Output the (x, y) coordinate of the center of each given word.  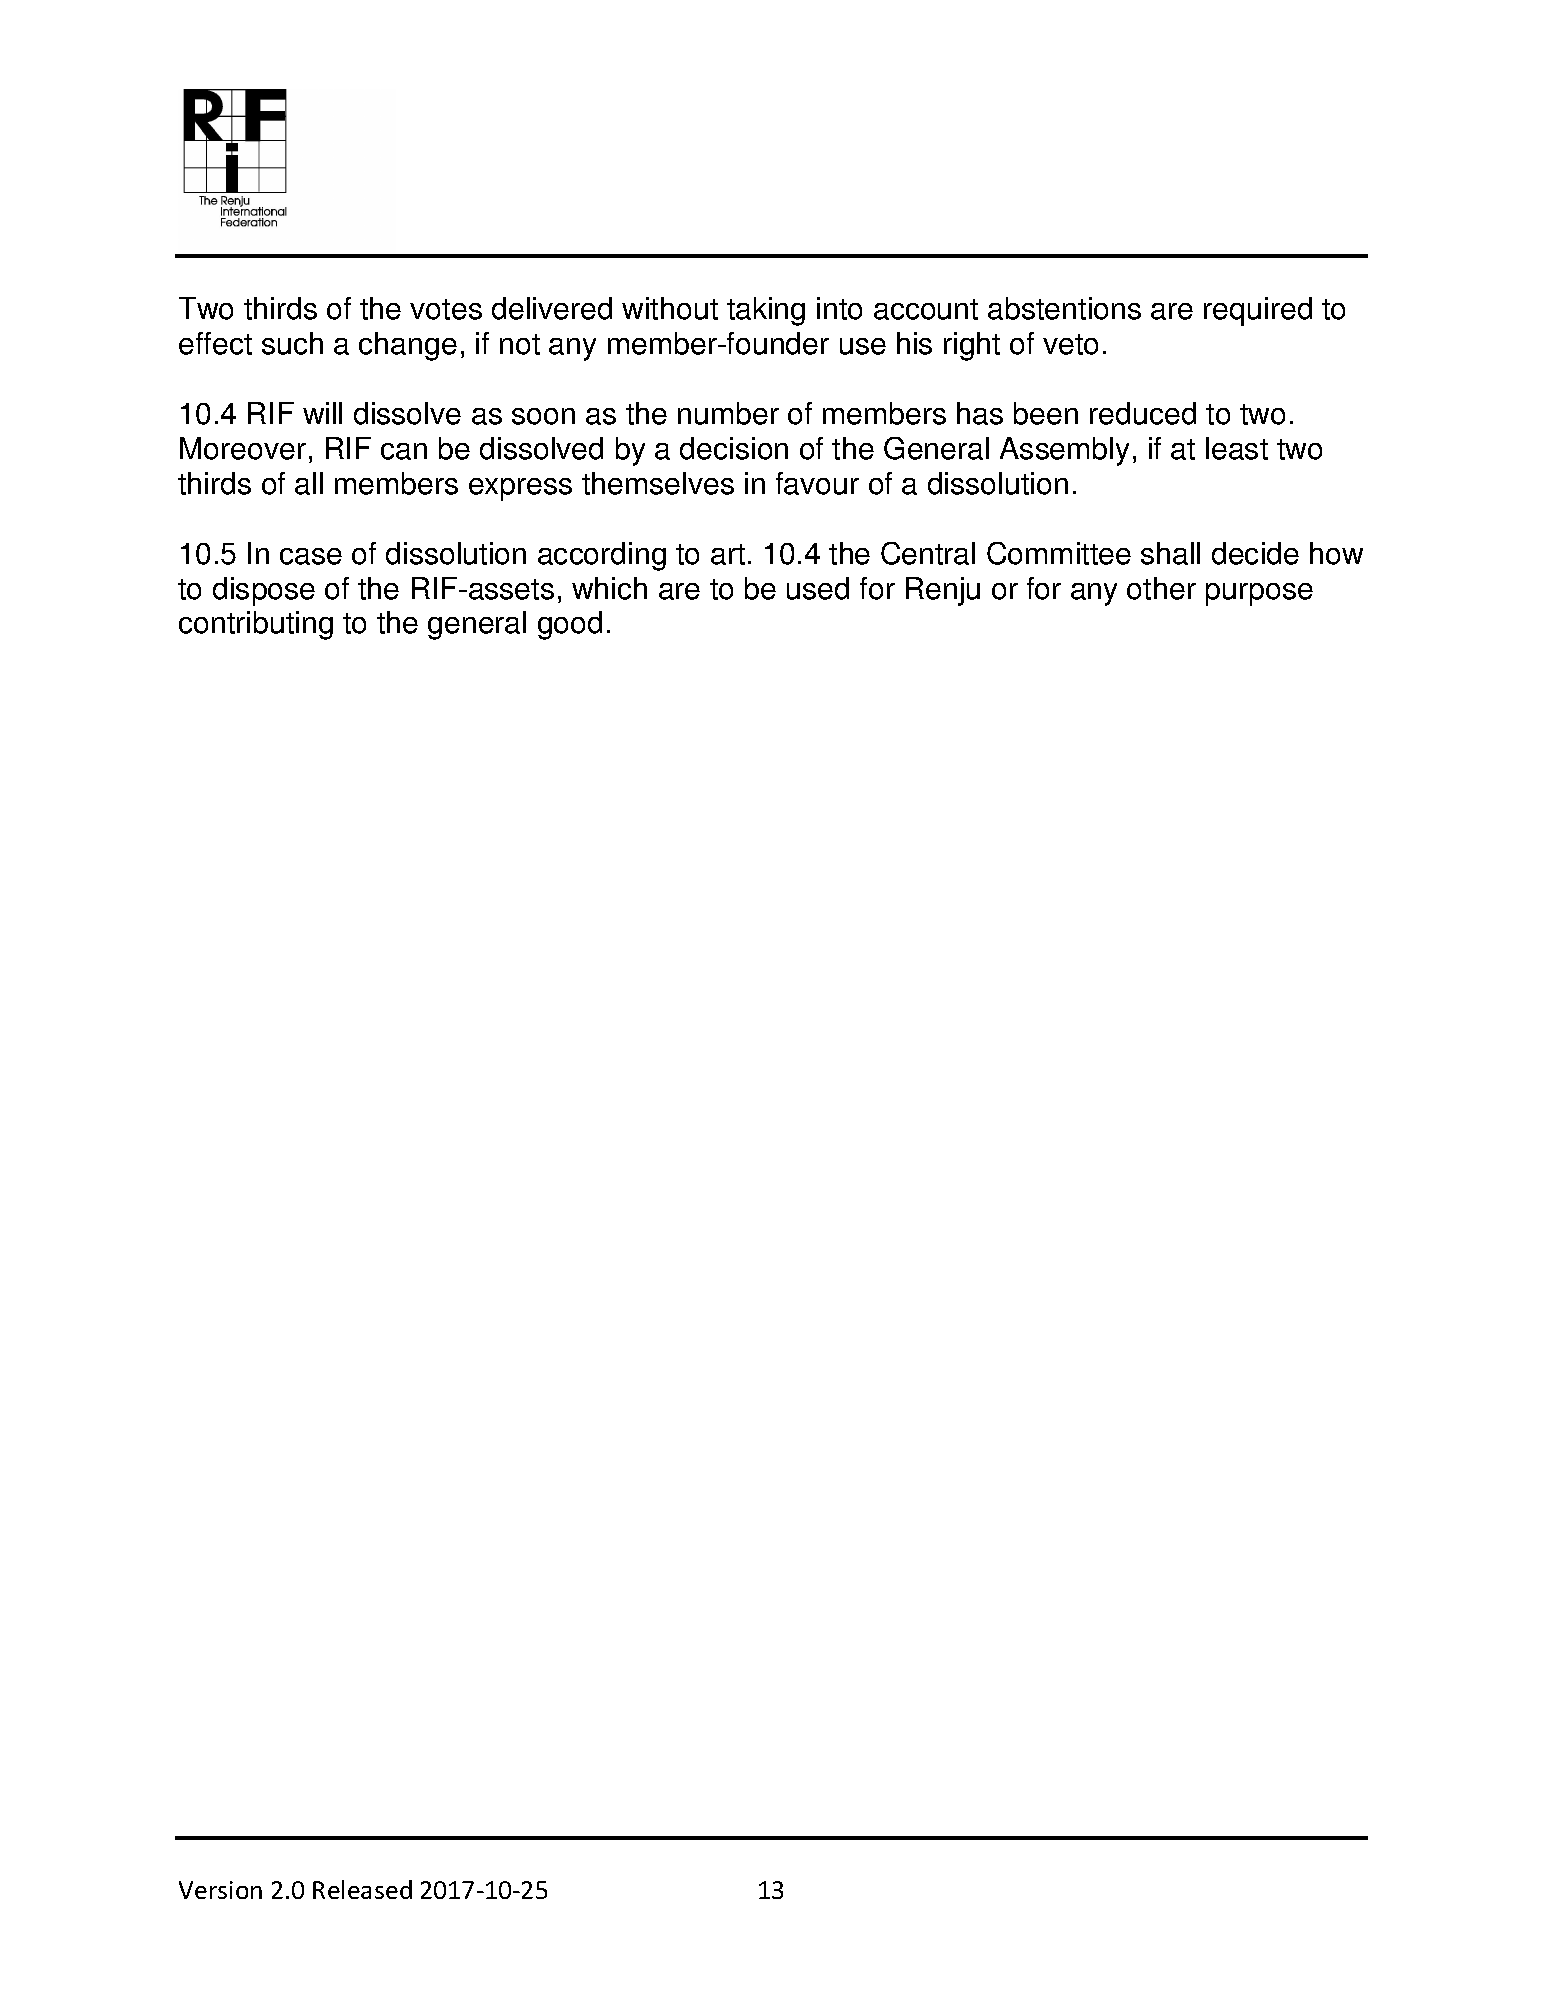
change (408, 346)
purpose (1259, 594)
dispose (264, 591)
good (570, 625)
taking (766, 311)
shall (1170, 553)
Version (220, 1890)
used (818, 588)
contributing (256, 625)
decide (1255, 553)
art (728, 554)
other (1161, 588)
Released (362, 1889)
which (609, 588)
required (1258, 311)
